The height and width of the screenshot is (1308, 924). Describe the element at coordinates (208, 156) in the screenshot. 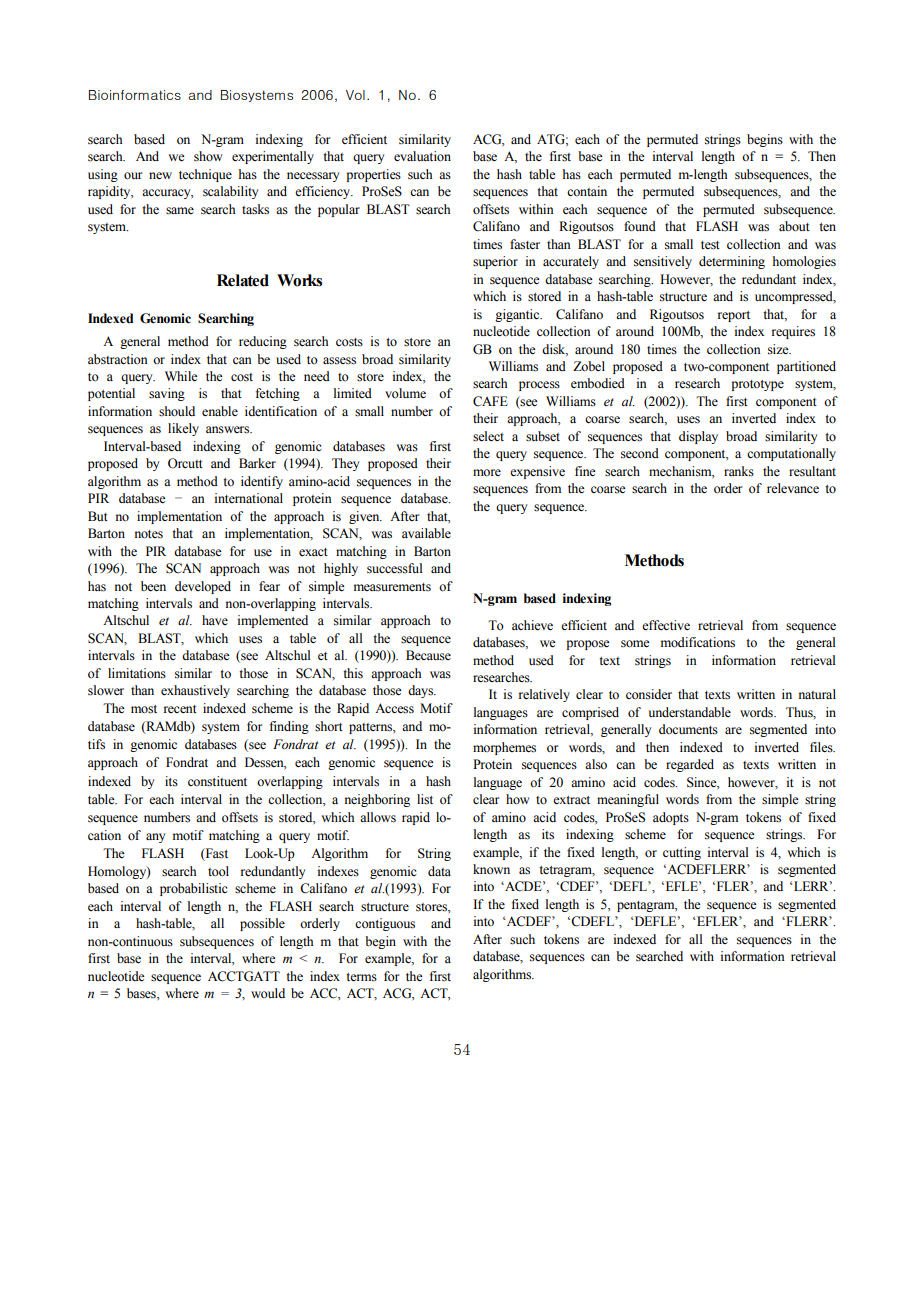

I see `show` at that location.
